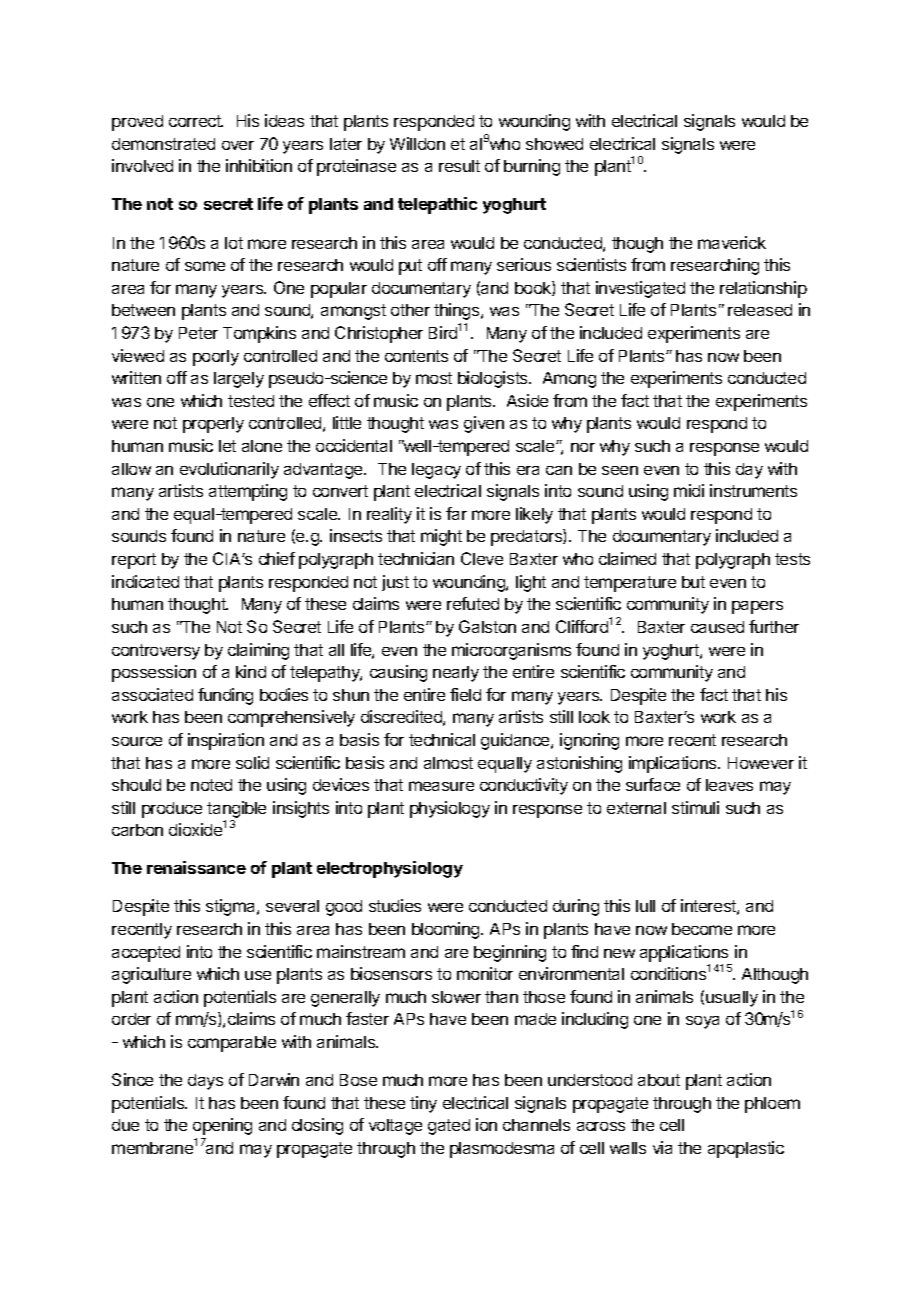 This screenshot has width=924, height=1308. I want to click on phloem, so click(772, 1105).
